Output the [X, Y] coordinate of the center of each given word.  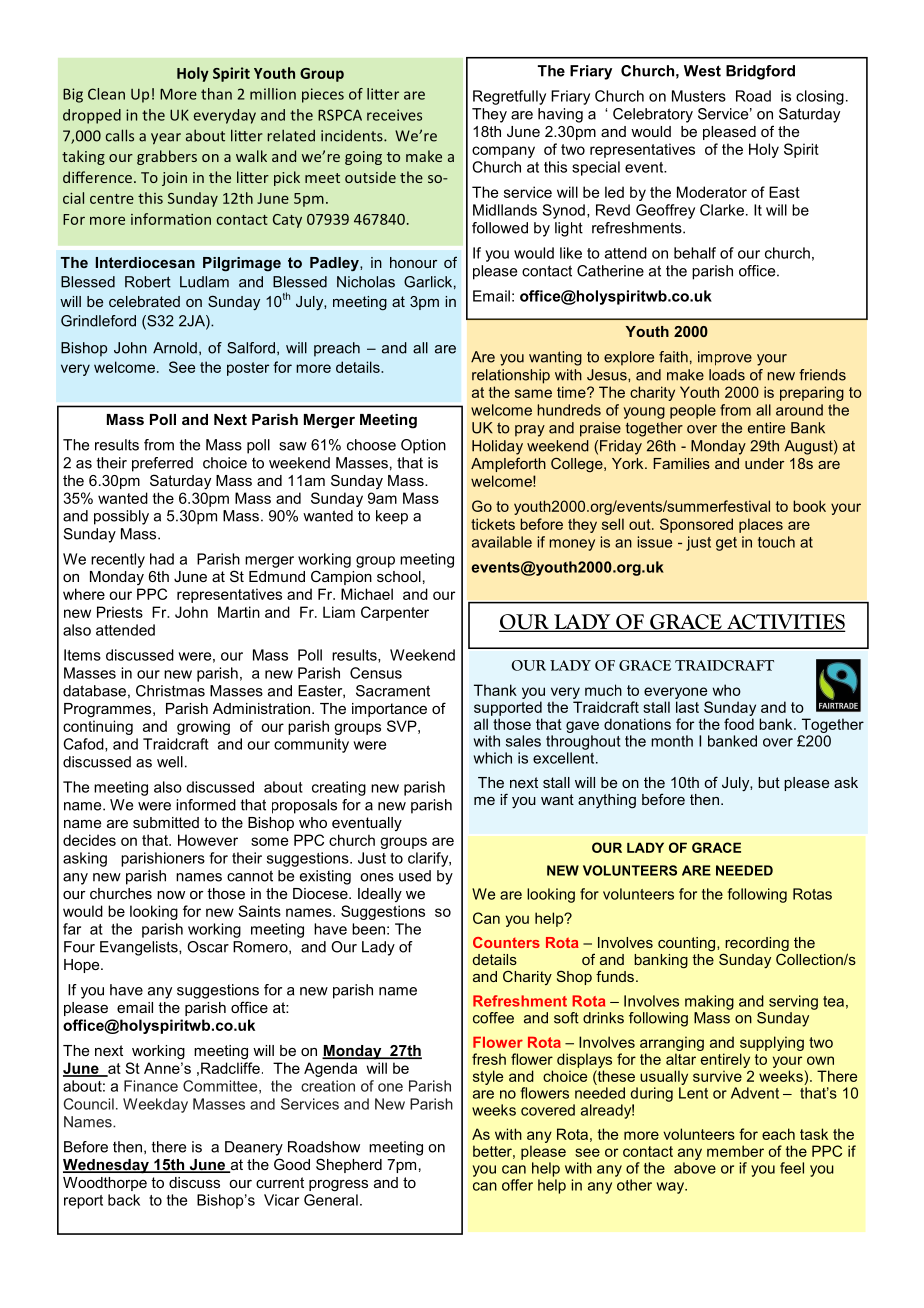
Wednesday [107, 1166]
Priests [120, 612]
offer [517, 1185]
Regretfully [509, 97]
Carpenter [395, 613]
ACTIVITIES [785, 623]
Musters [699, 96]
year [166, 139]
